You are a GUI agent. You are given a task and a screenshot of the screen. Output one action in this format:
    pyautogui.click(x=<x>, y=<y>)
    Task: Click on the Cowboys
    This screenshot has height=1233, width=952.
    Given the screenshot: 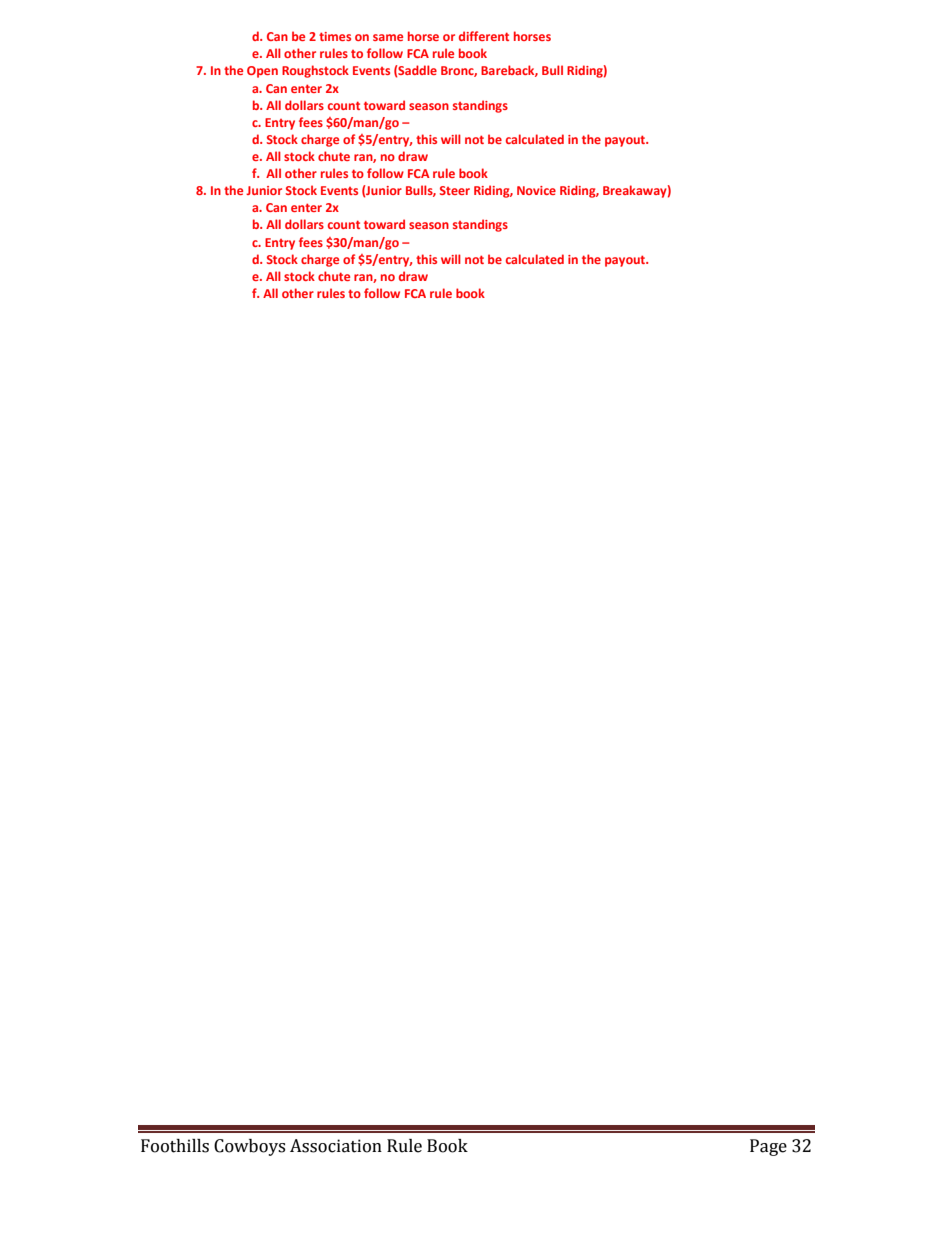 What is the action you would take?
    pyautogui.click(x=249, y=1147)
